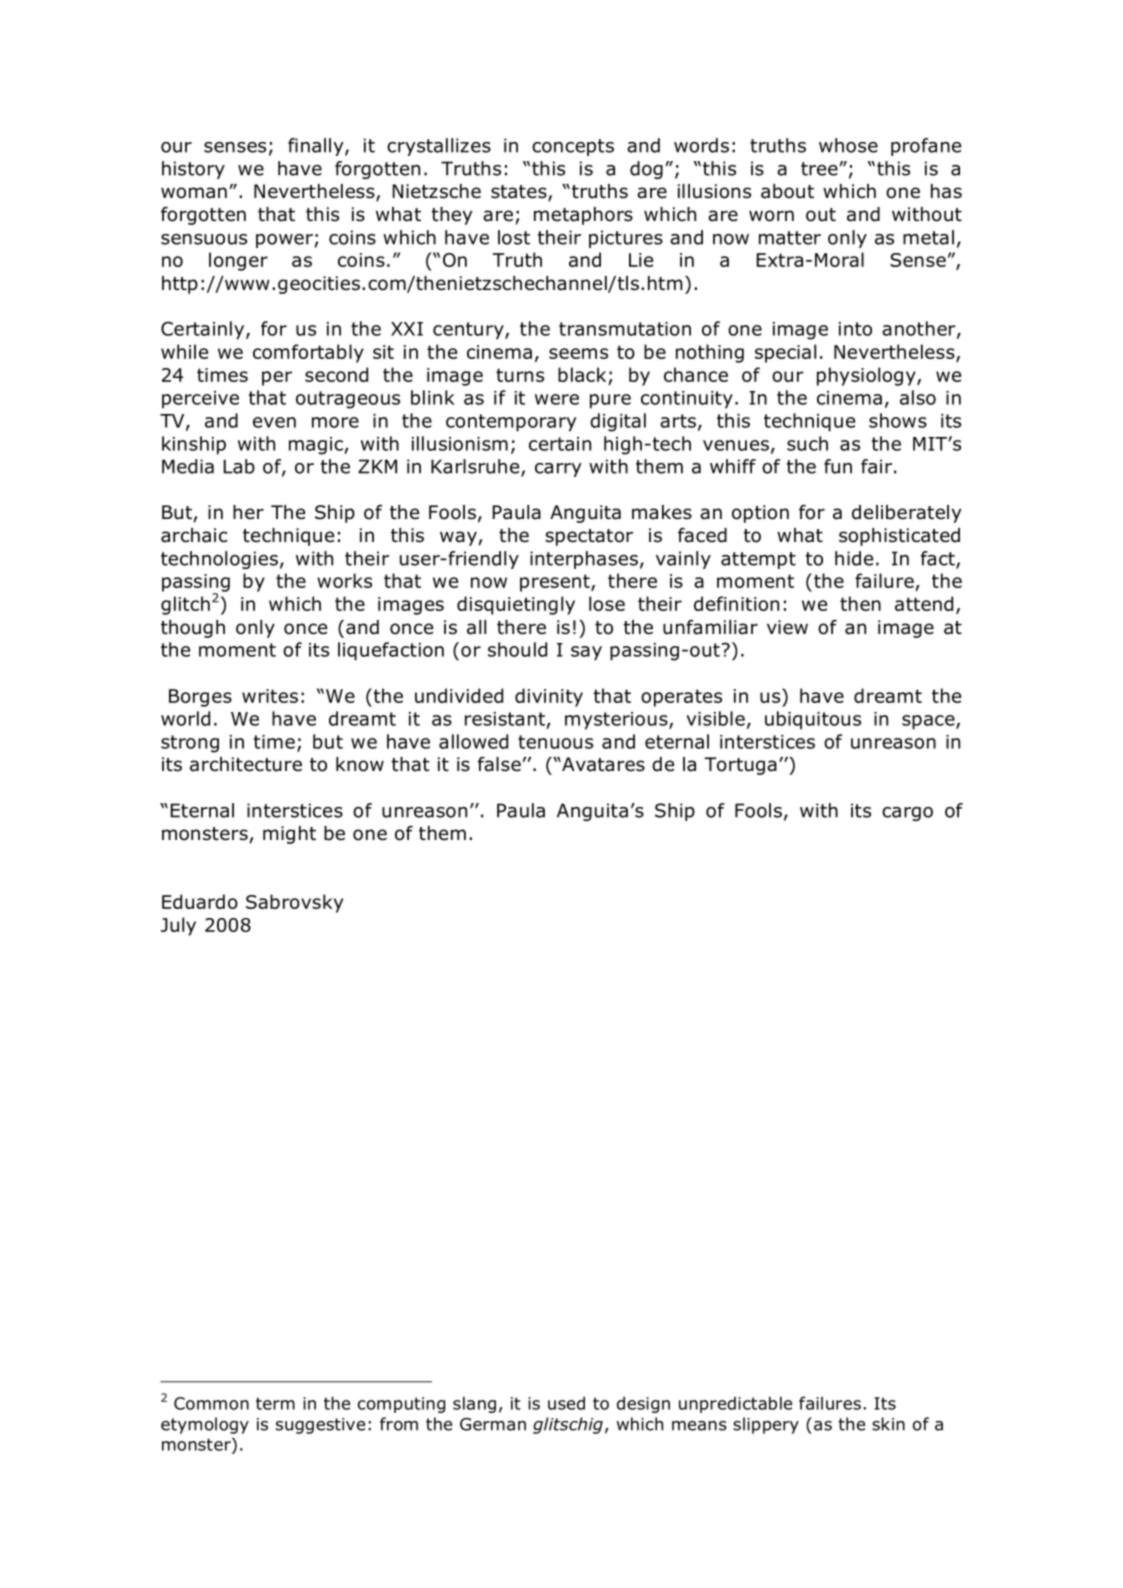 The height and width of the screenshot is (1588, 1123). I want to click on false, so click(499, 764).
